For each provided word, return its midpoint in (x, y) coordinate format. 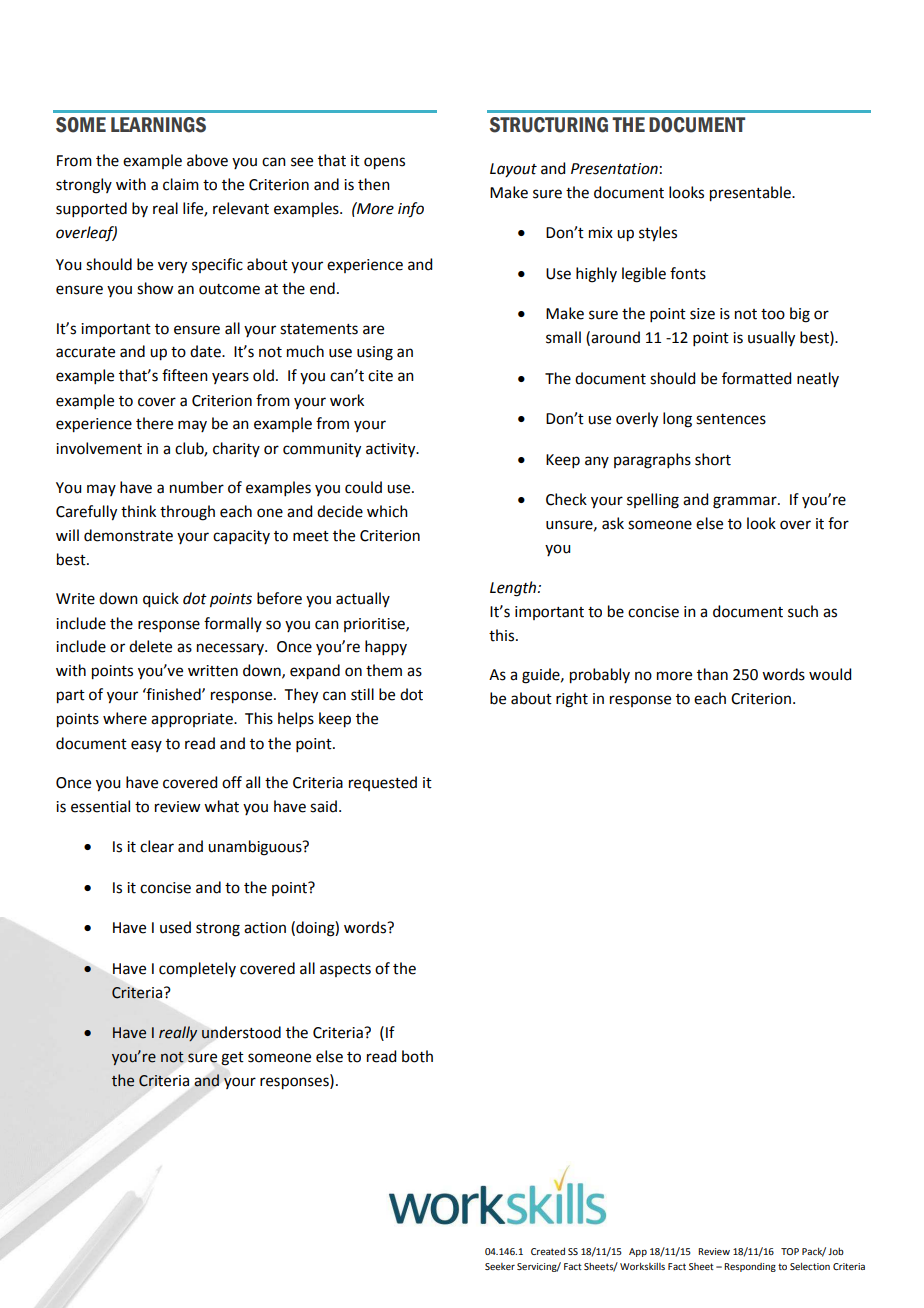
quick (161, 600)
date (206, 351)
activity (392, 450)
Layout (513, 170)
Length (514, 589)
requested (383, 783)
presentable (751, 194)
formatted (756, 378)
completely (197, 970)
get (232, 1059)
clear (157, 846)
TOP (790, 1251)
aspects (345, 970)
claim (181, 184)
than (712, 674)
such (803, 611)
